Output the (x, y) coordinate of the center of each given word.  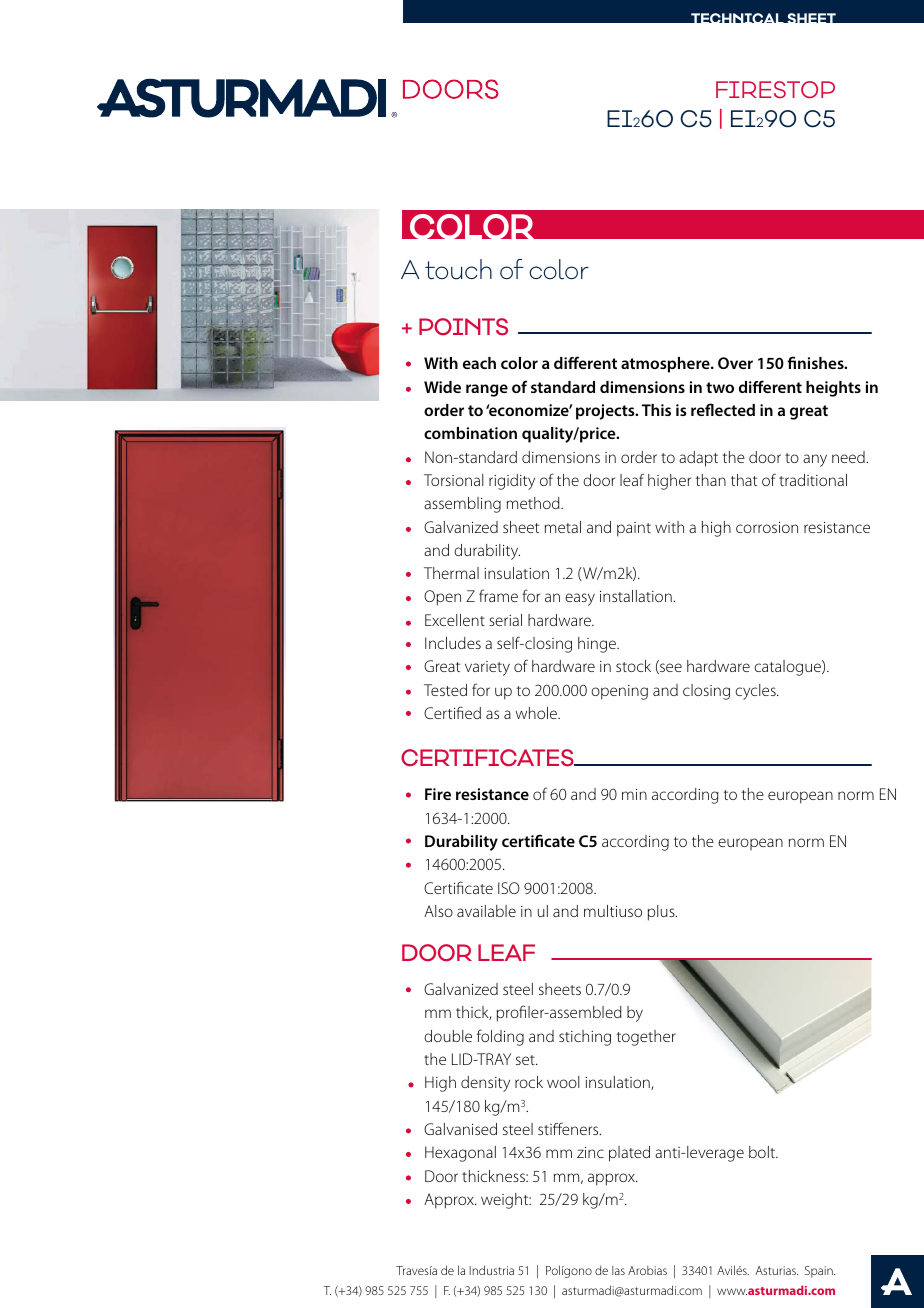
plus (662, 913)
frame (498, 595)
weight (506, 1201)
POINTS (463, 327)
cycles (756, 692)
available (486, 911)
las (618, 1270)
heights (833, 389)
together (646, 1038)
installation (637, 596)
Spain (820, 1272)
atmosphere (666, 365)
